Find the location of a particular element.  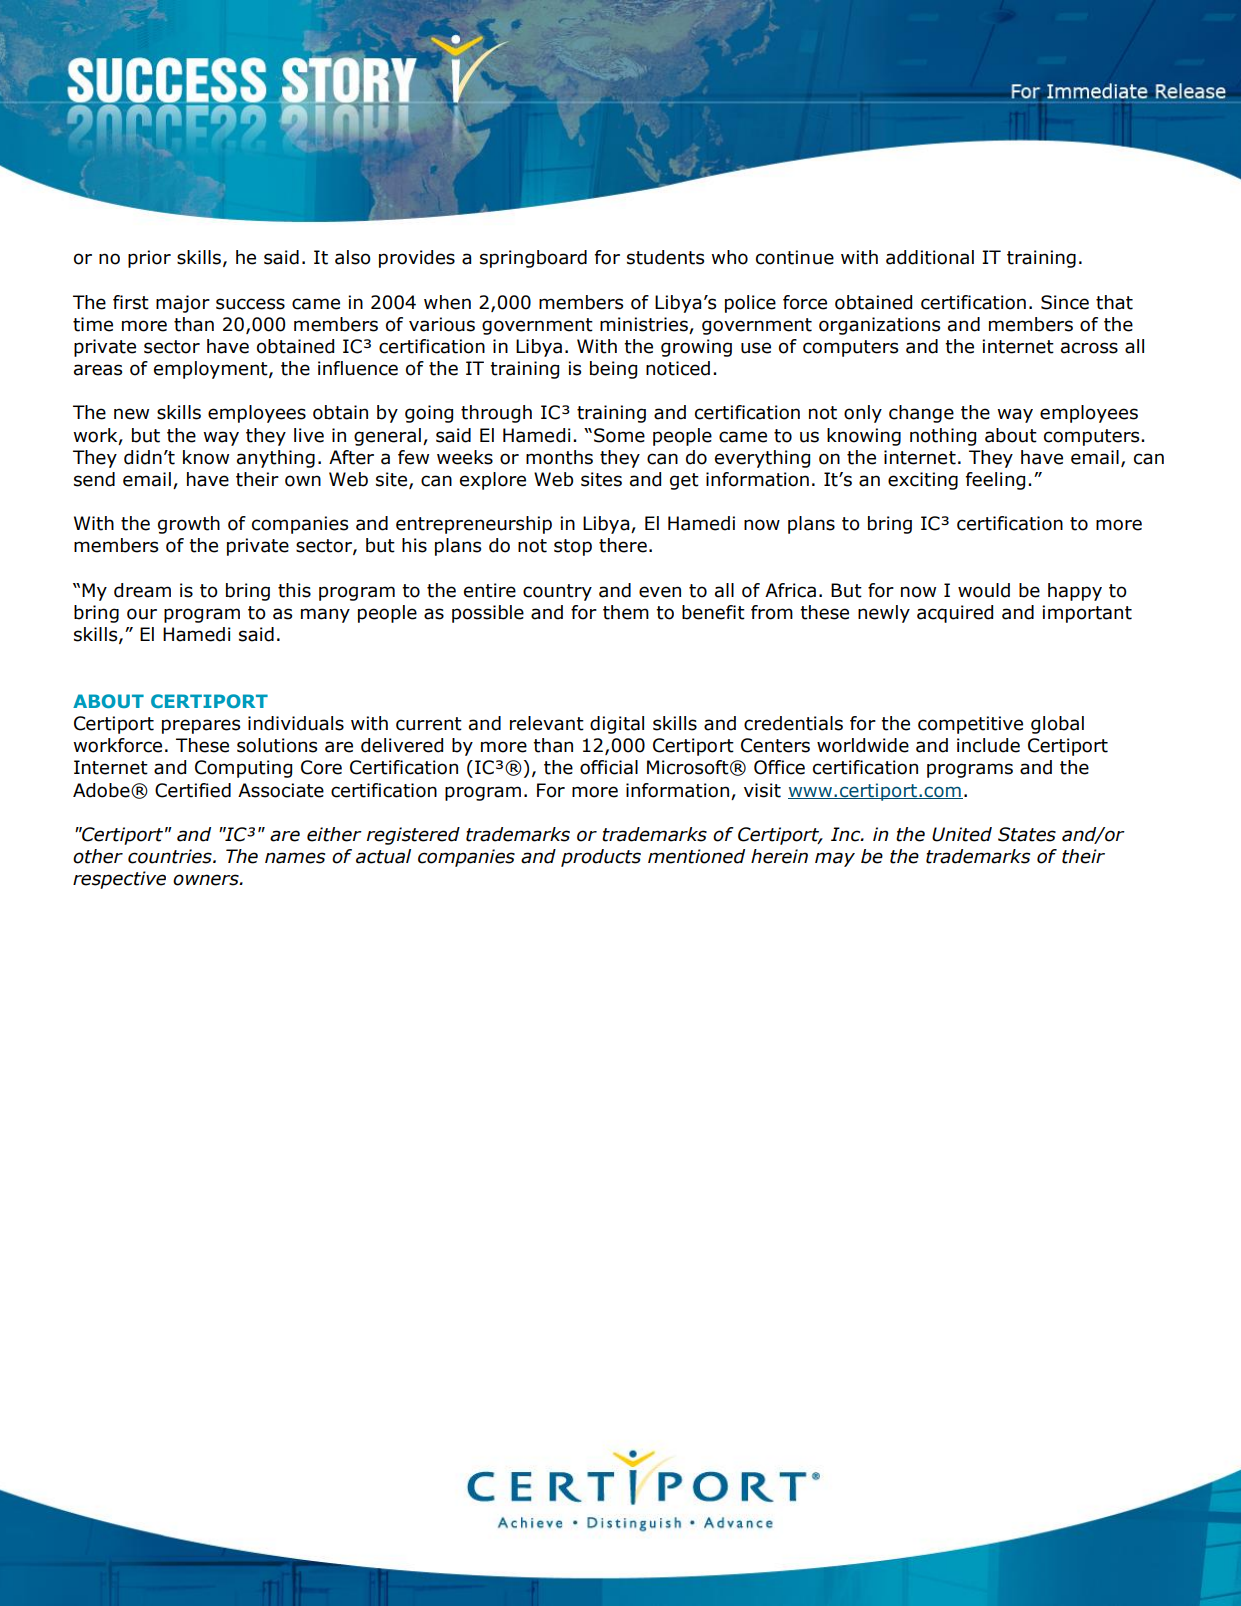

acquired is located at coordinates (955, 614).
